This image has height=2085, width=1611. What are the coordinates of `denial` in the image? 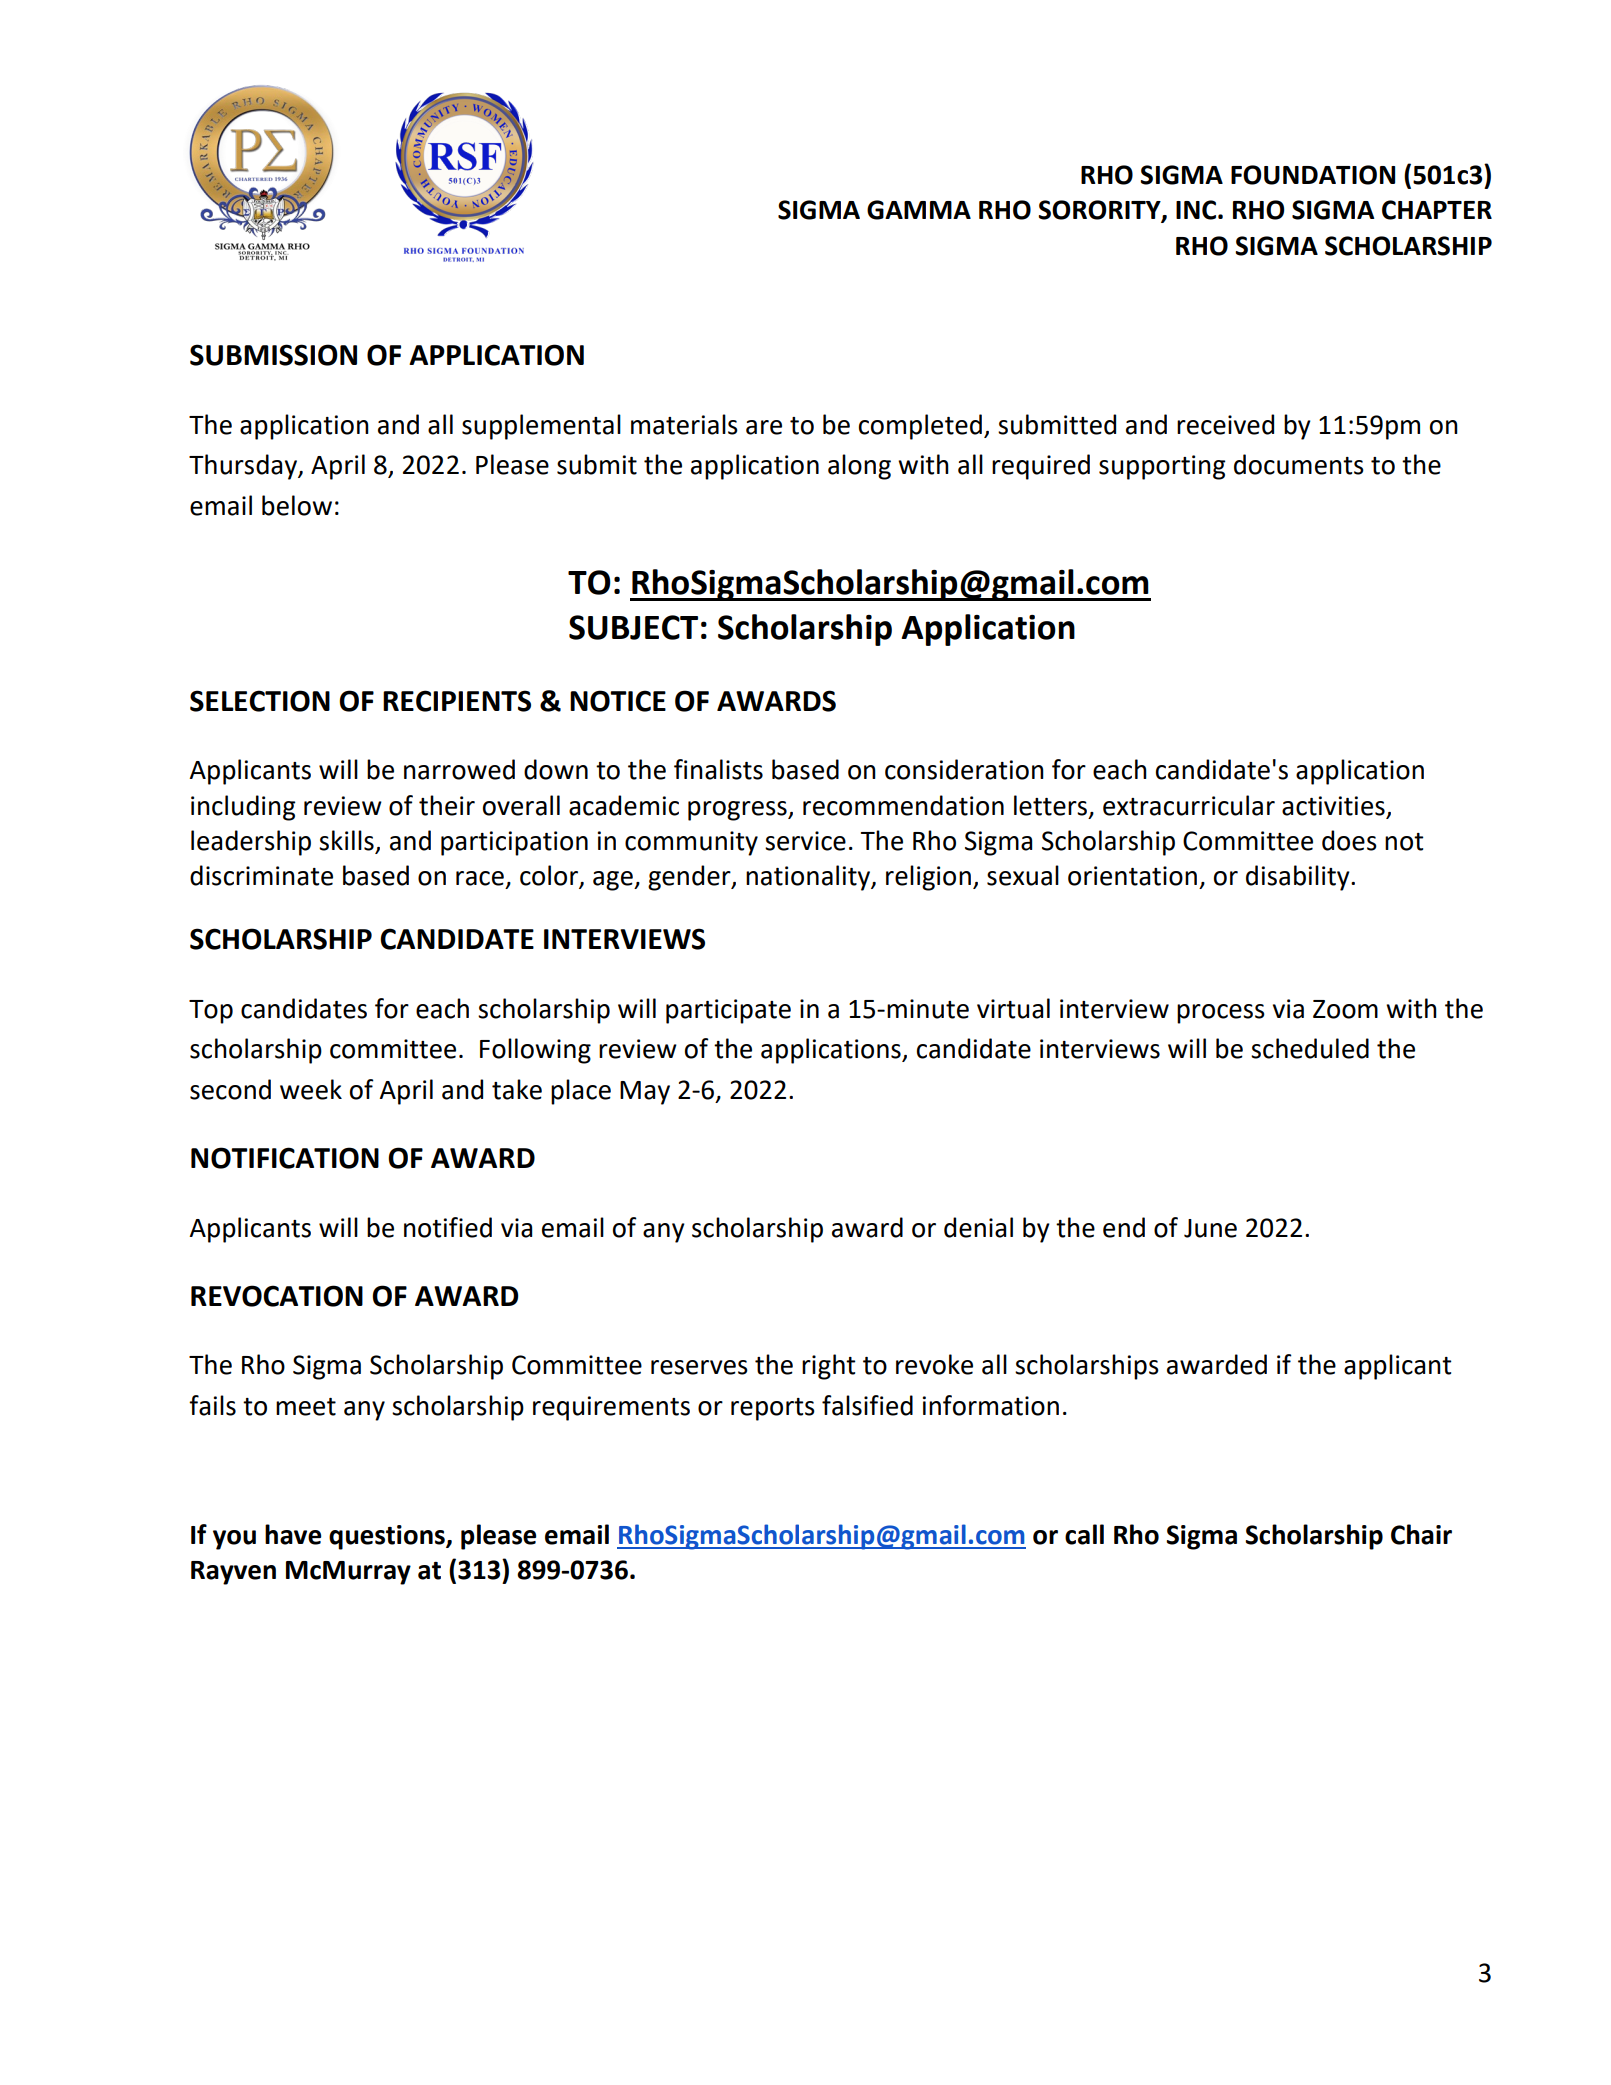 It's located at (978, 1227).
